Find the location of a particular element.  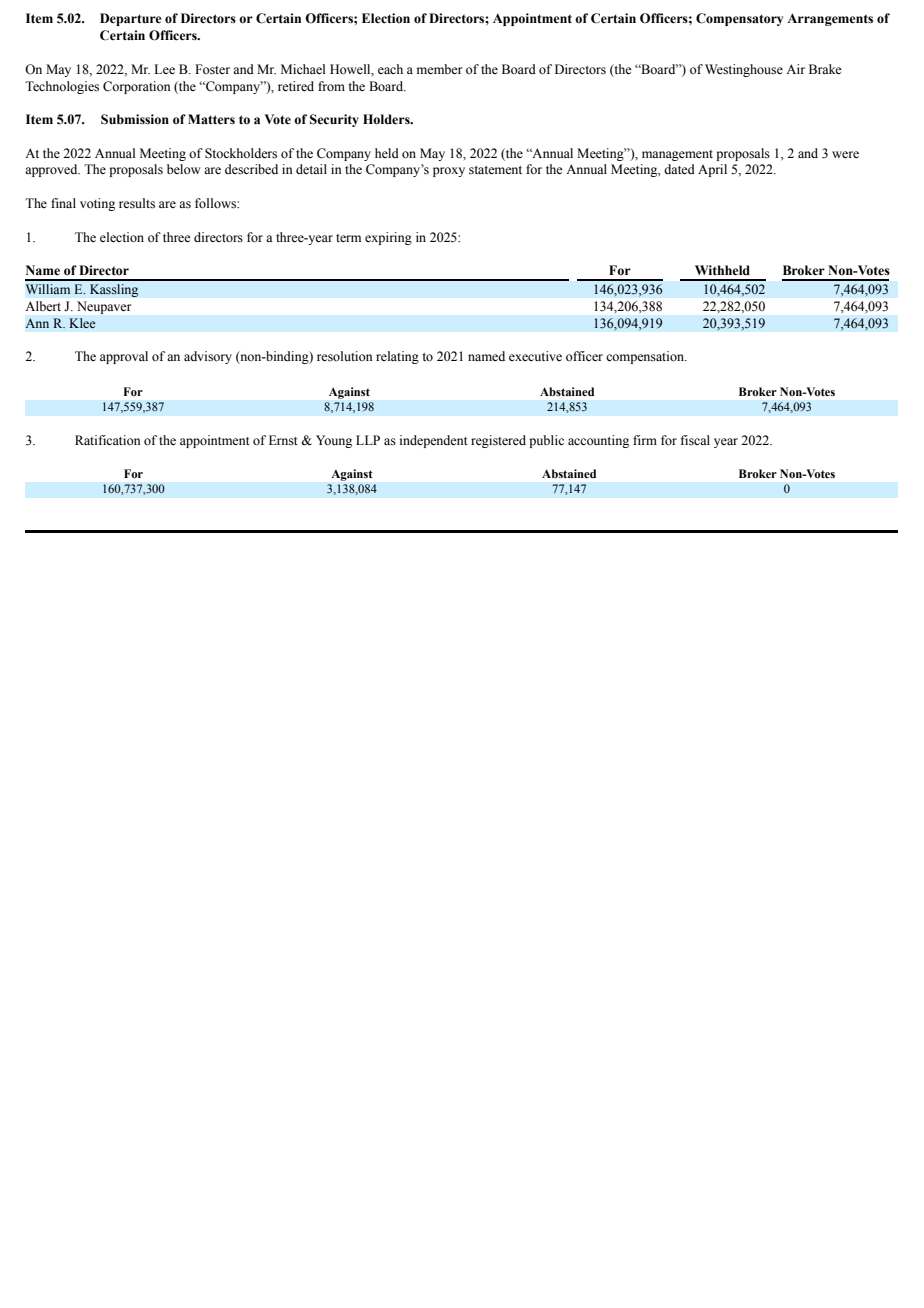

Departure is located at coordinates (130, 19).
